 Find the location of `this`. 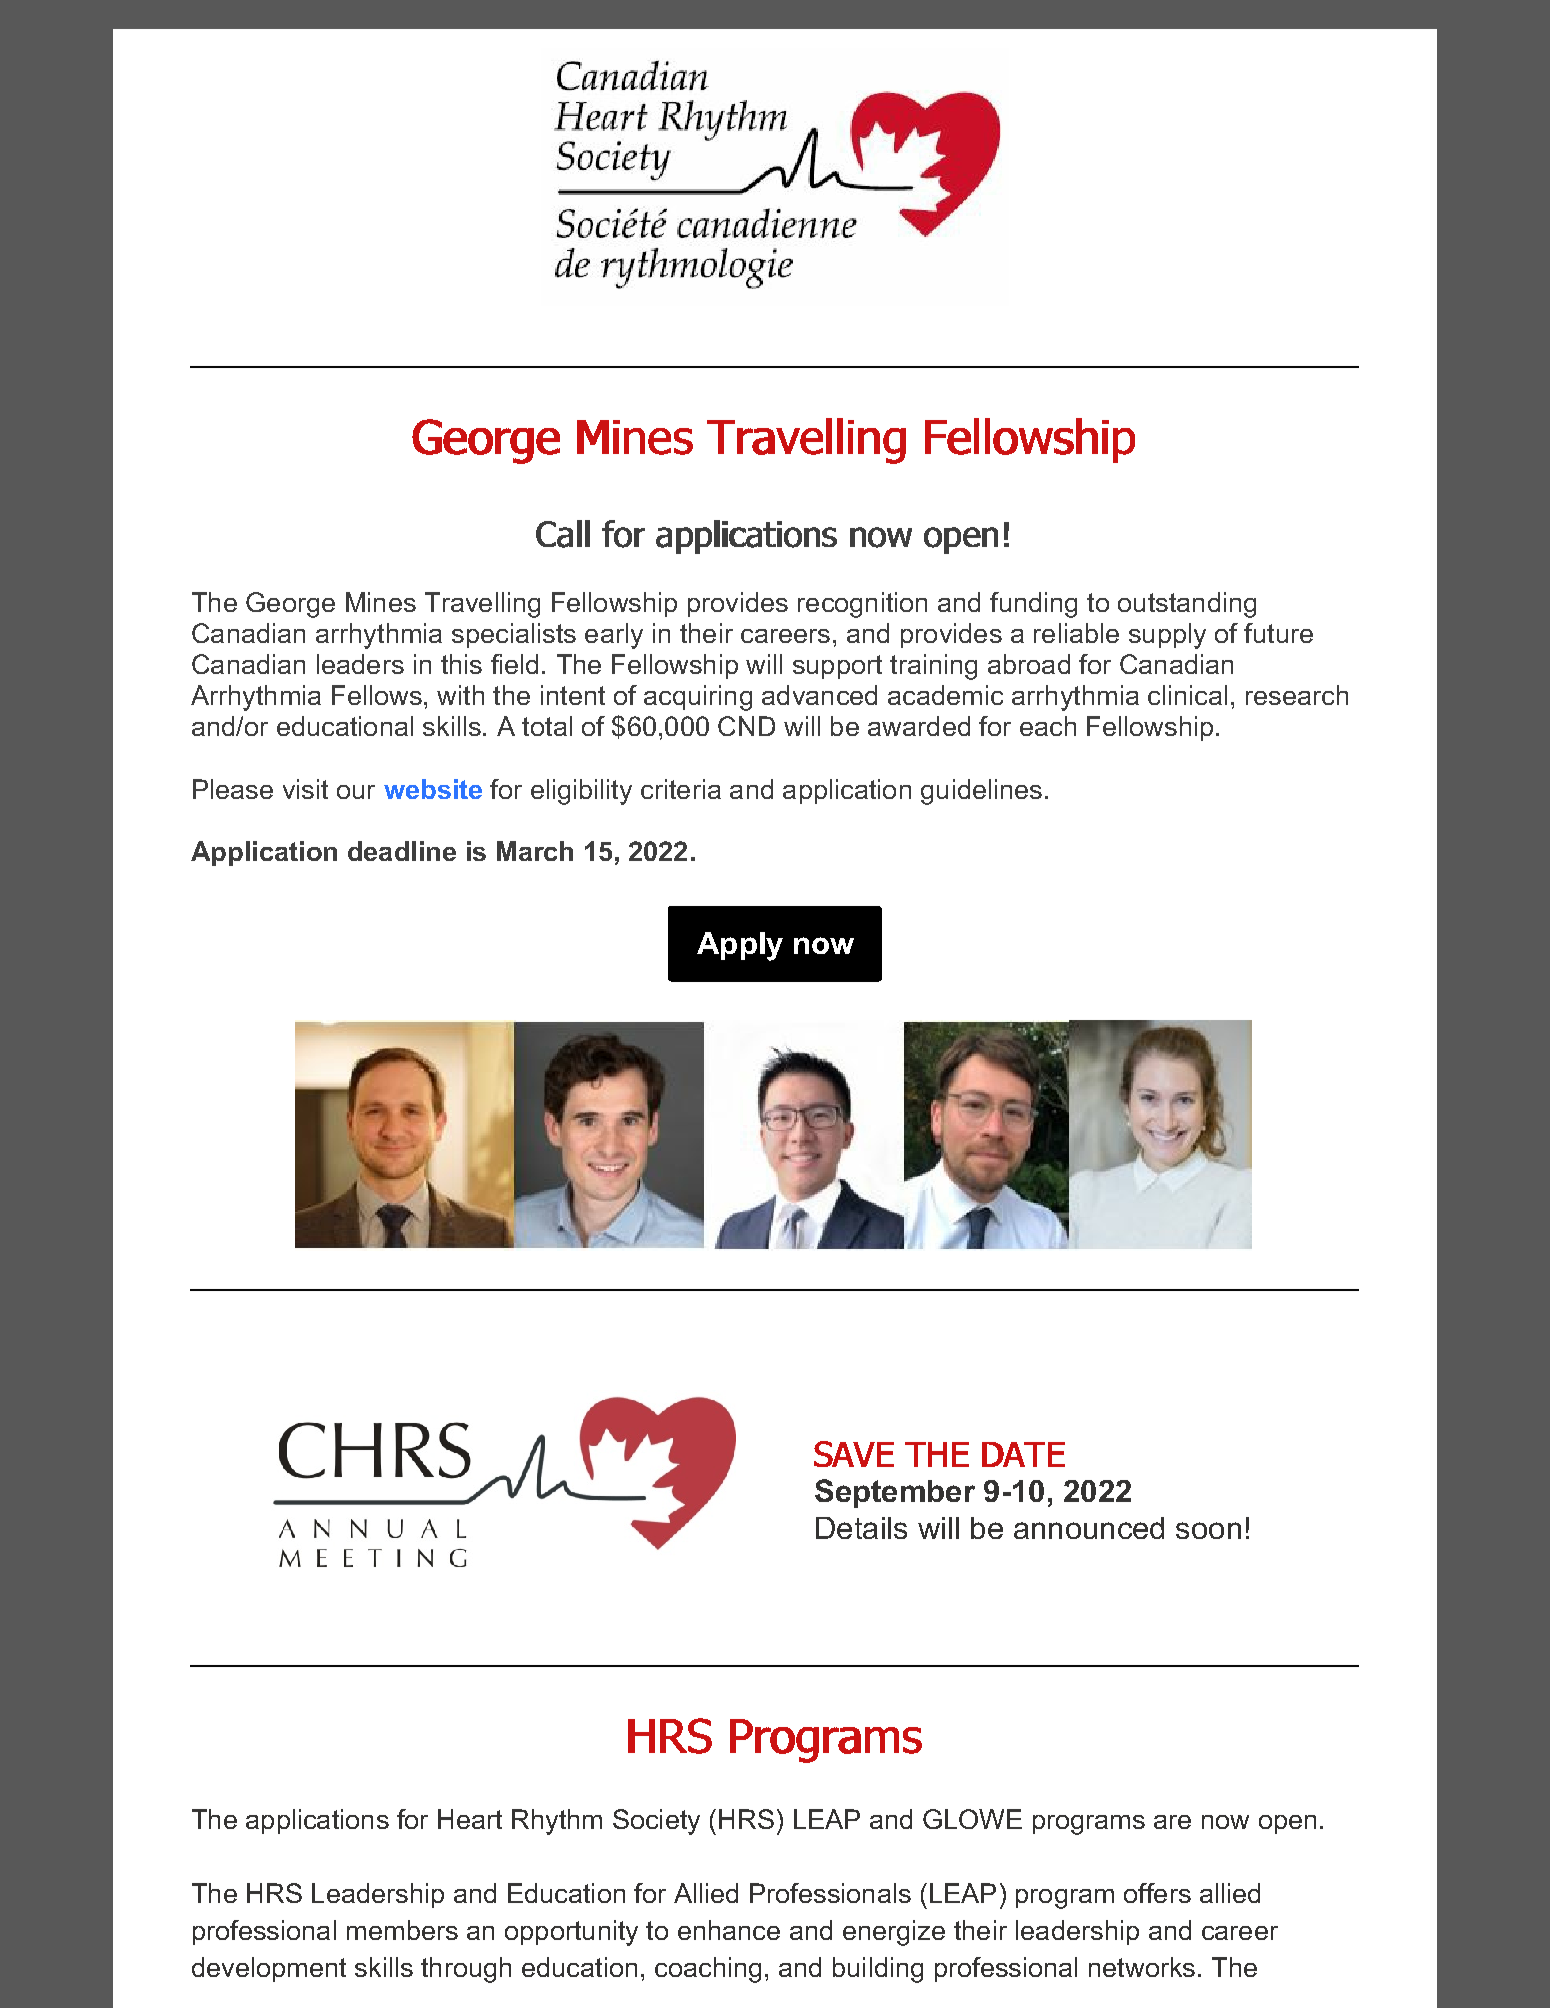

this is located at coordinates (461, 664).
